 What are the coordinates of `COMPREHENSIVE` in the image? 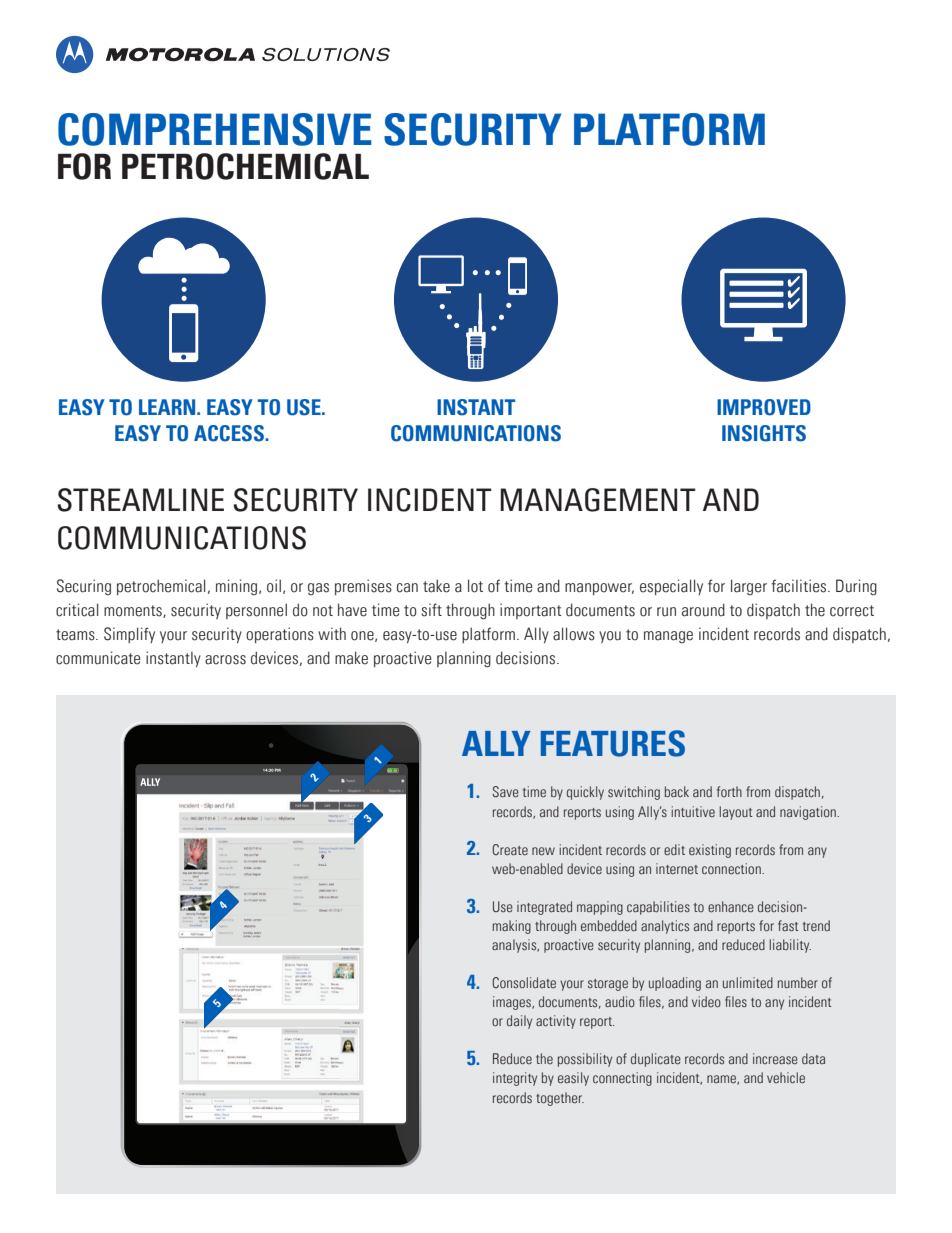 It's located at (215, 129).
